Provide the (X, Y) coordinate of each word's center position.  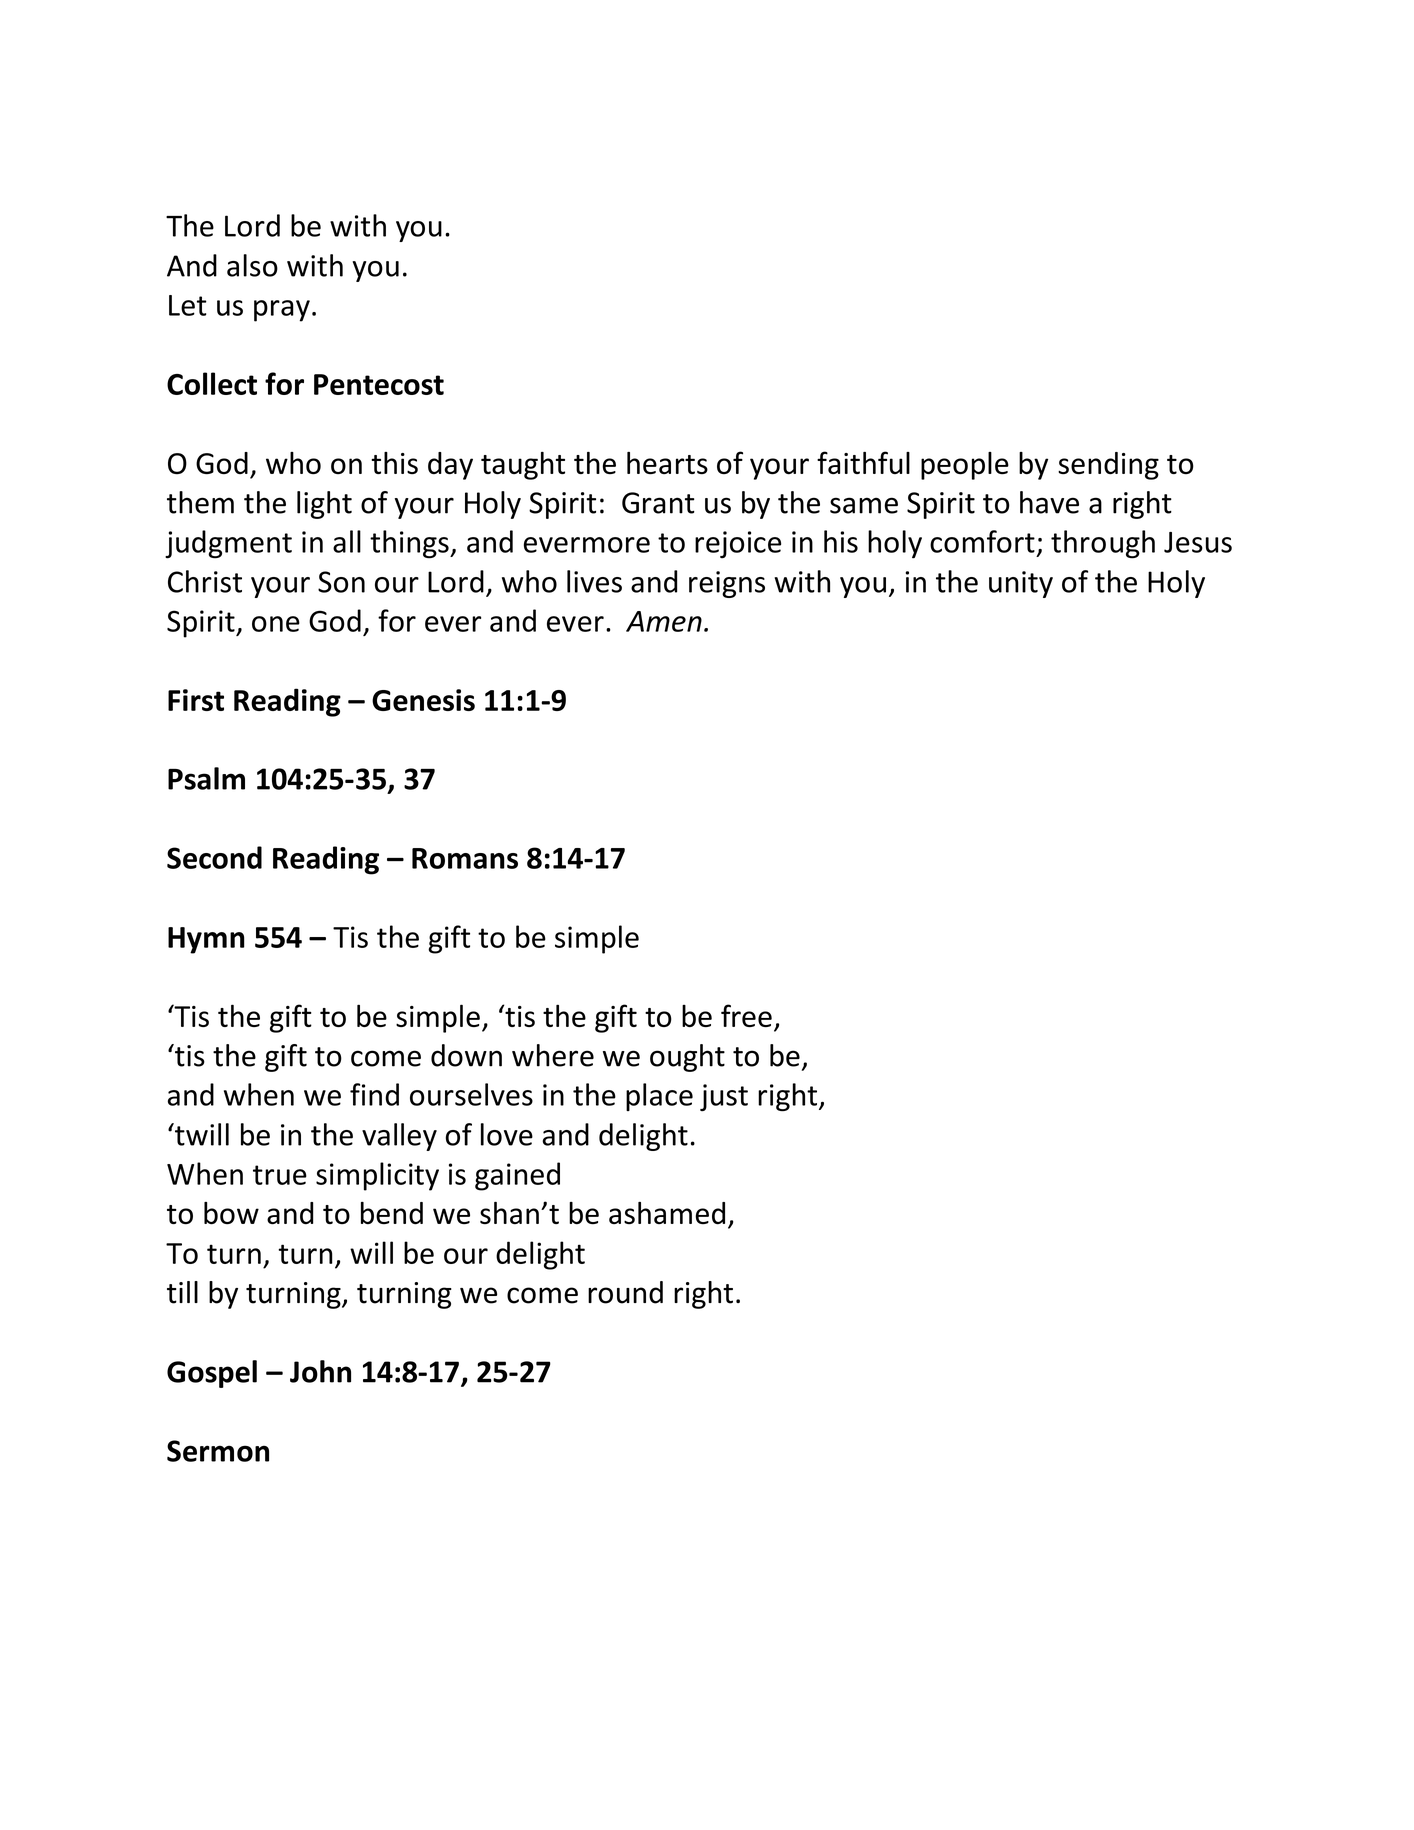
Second (214, 857)
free (746, 1015)
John (320, 1371)
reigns (727, 584)
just (724, 1097)
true (280, 1175)
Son (341, 582)
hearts (667, 463)
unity (1021, 584)
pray (282, 311)
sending (1108, 466)
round (625, 1292)
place (659, 1097)
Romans (465, 858)
